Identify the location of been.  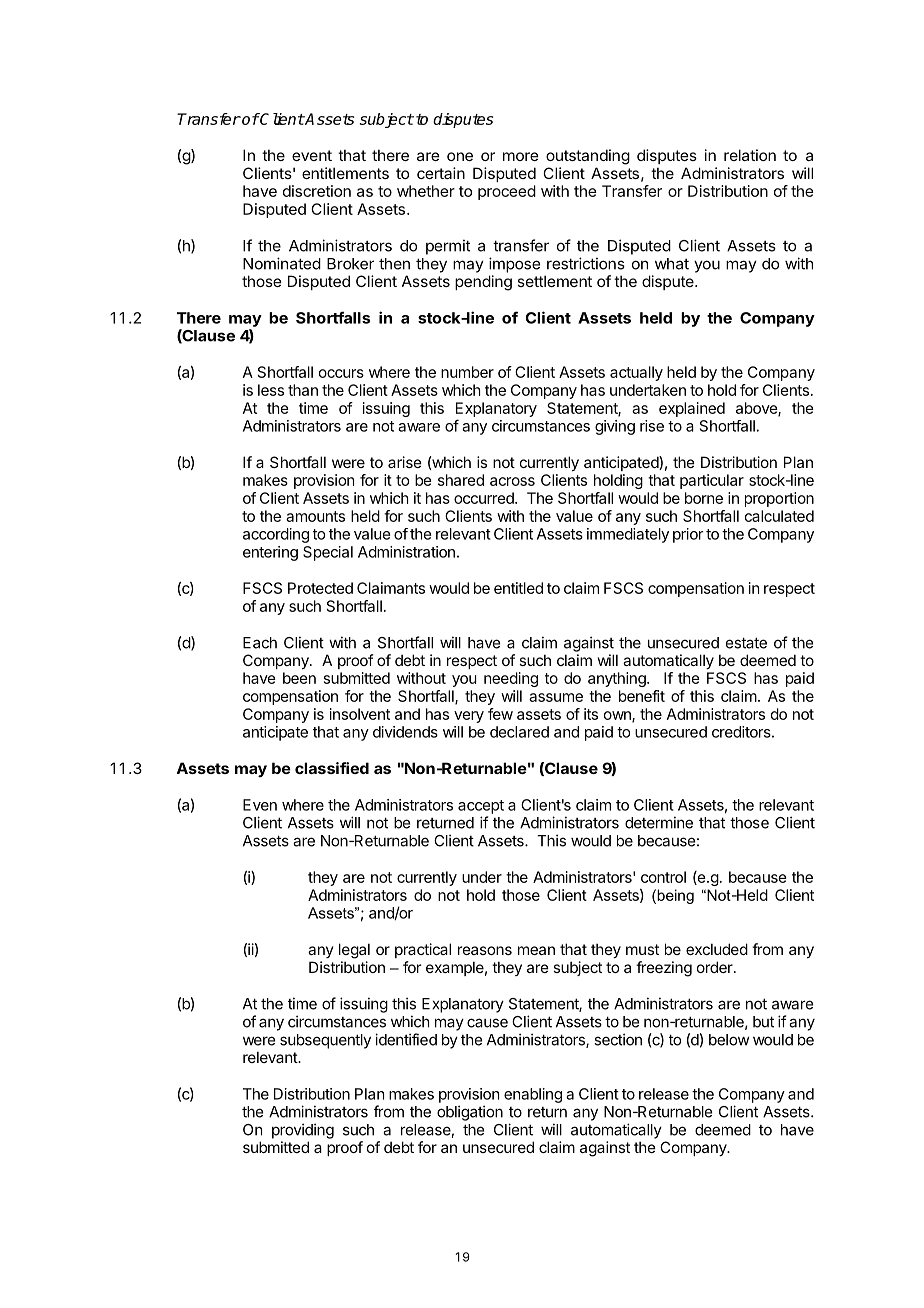
(299, 678).
